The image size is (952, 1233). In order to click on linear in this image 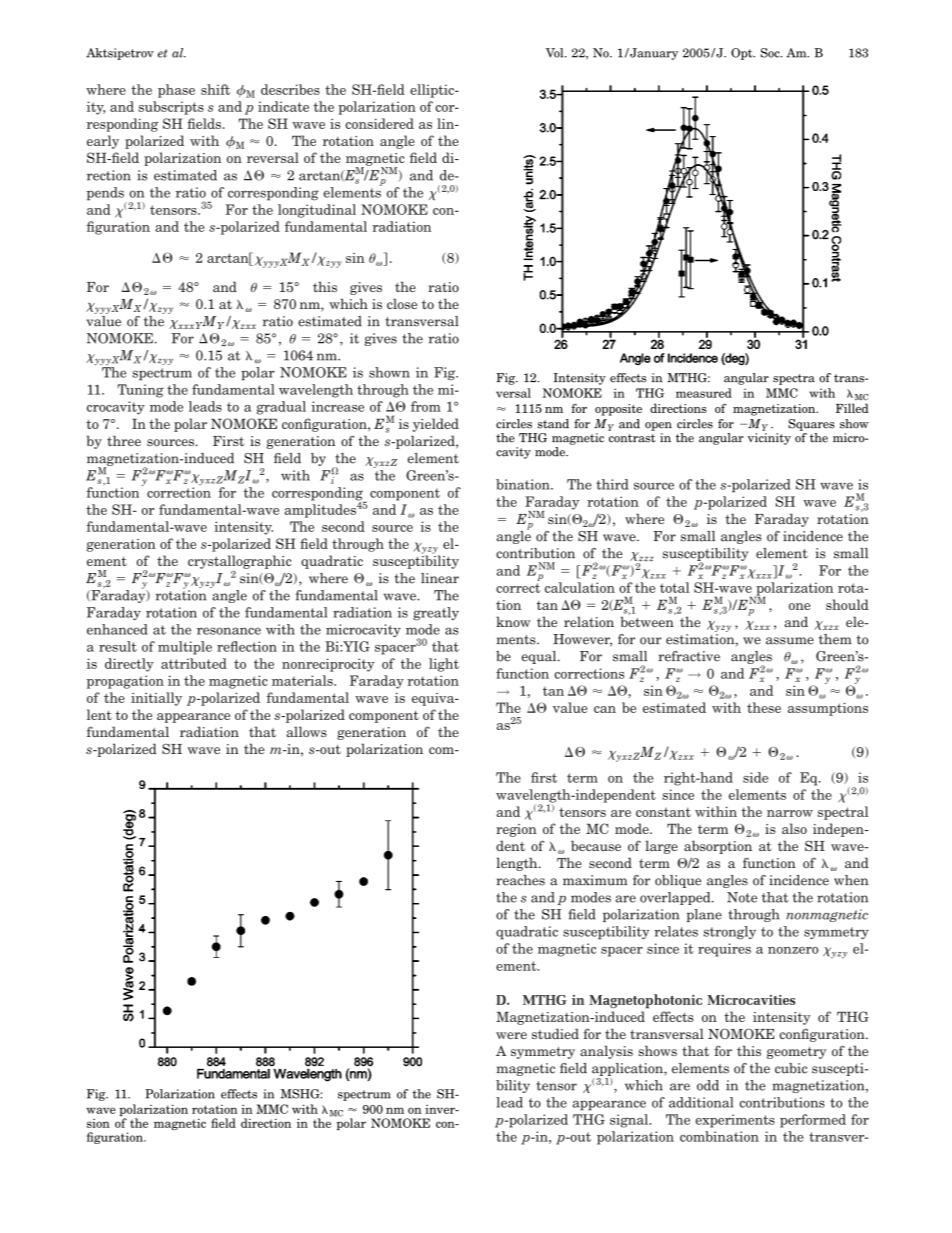, I will do `click(440, 578)`.
